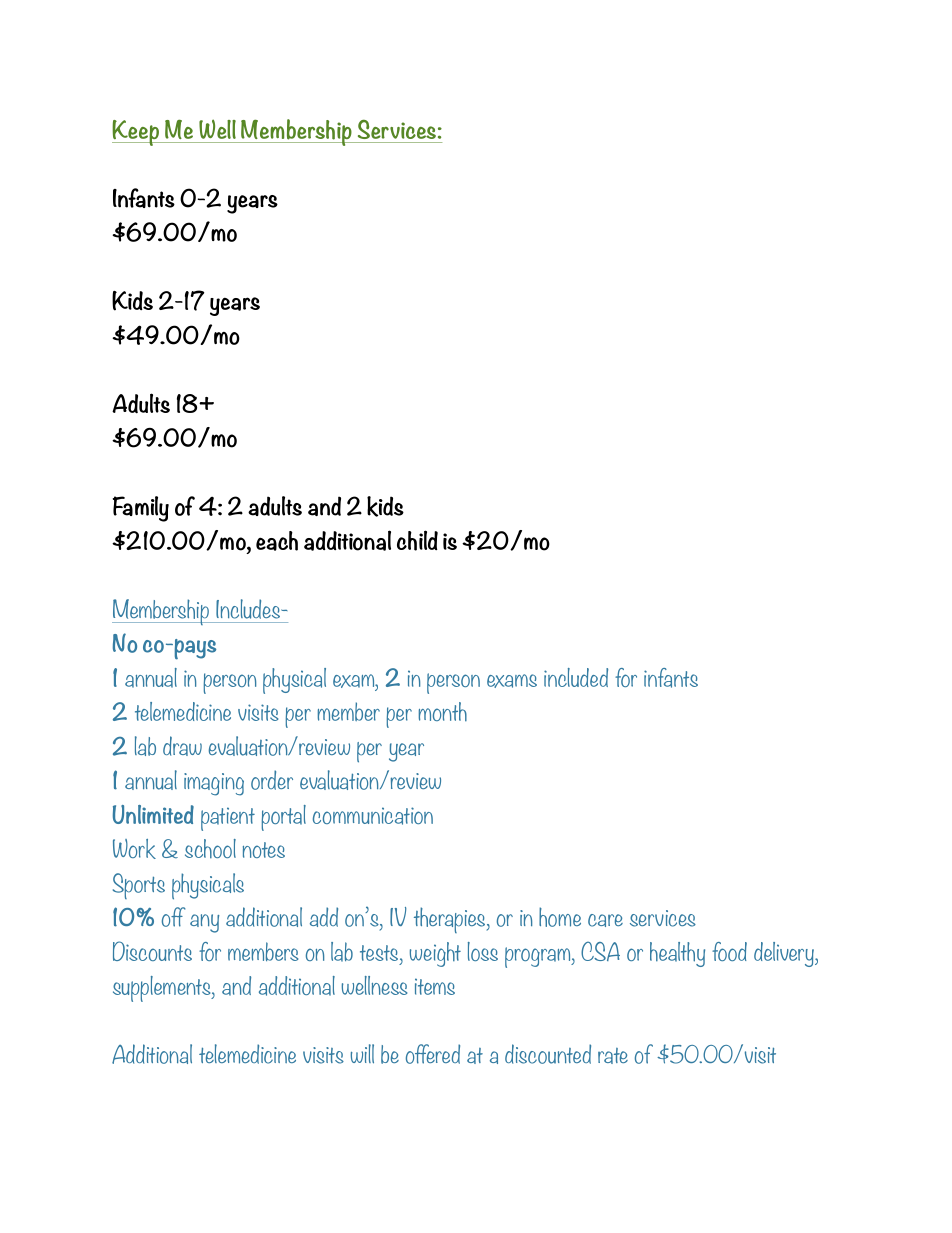  What do you see at coordinates (277, 541) in the image?
I see `each` at bounding box center [277, 541].
